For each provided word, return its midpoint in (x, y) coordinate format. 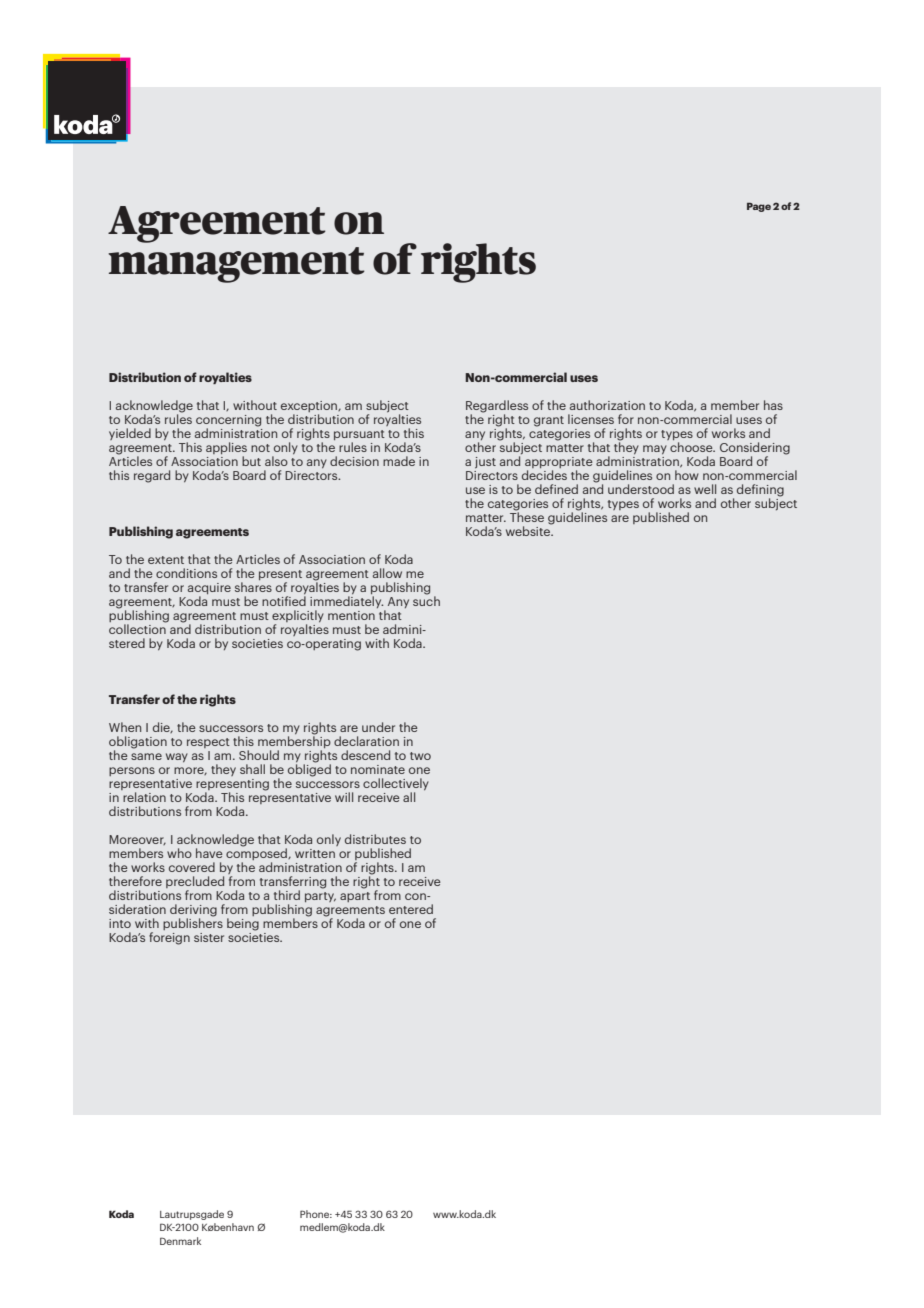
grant (549, 421)
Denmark (180, 1241)
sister (209, 937)
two (420, 756)
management (236, 265)
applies (226, 449)
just (485, 463)
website (529, 530)
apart (355, 897)
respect (208, 743)
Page (759, 207)
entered (411, 909)
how (687, 475)
